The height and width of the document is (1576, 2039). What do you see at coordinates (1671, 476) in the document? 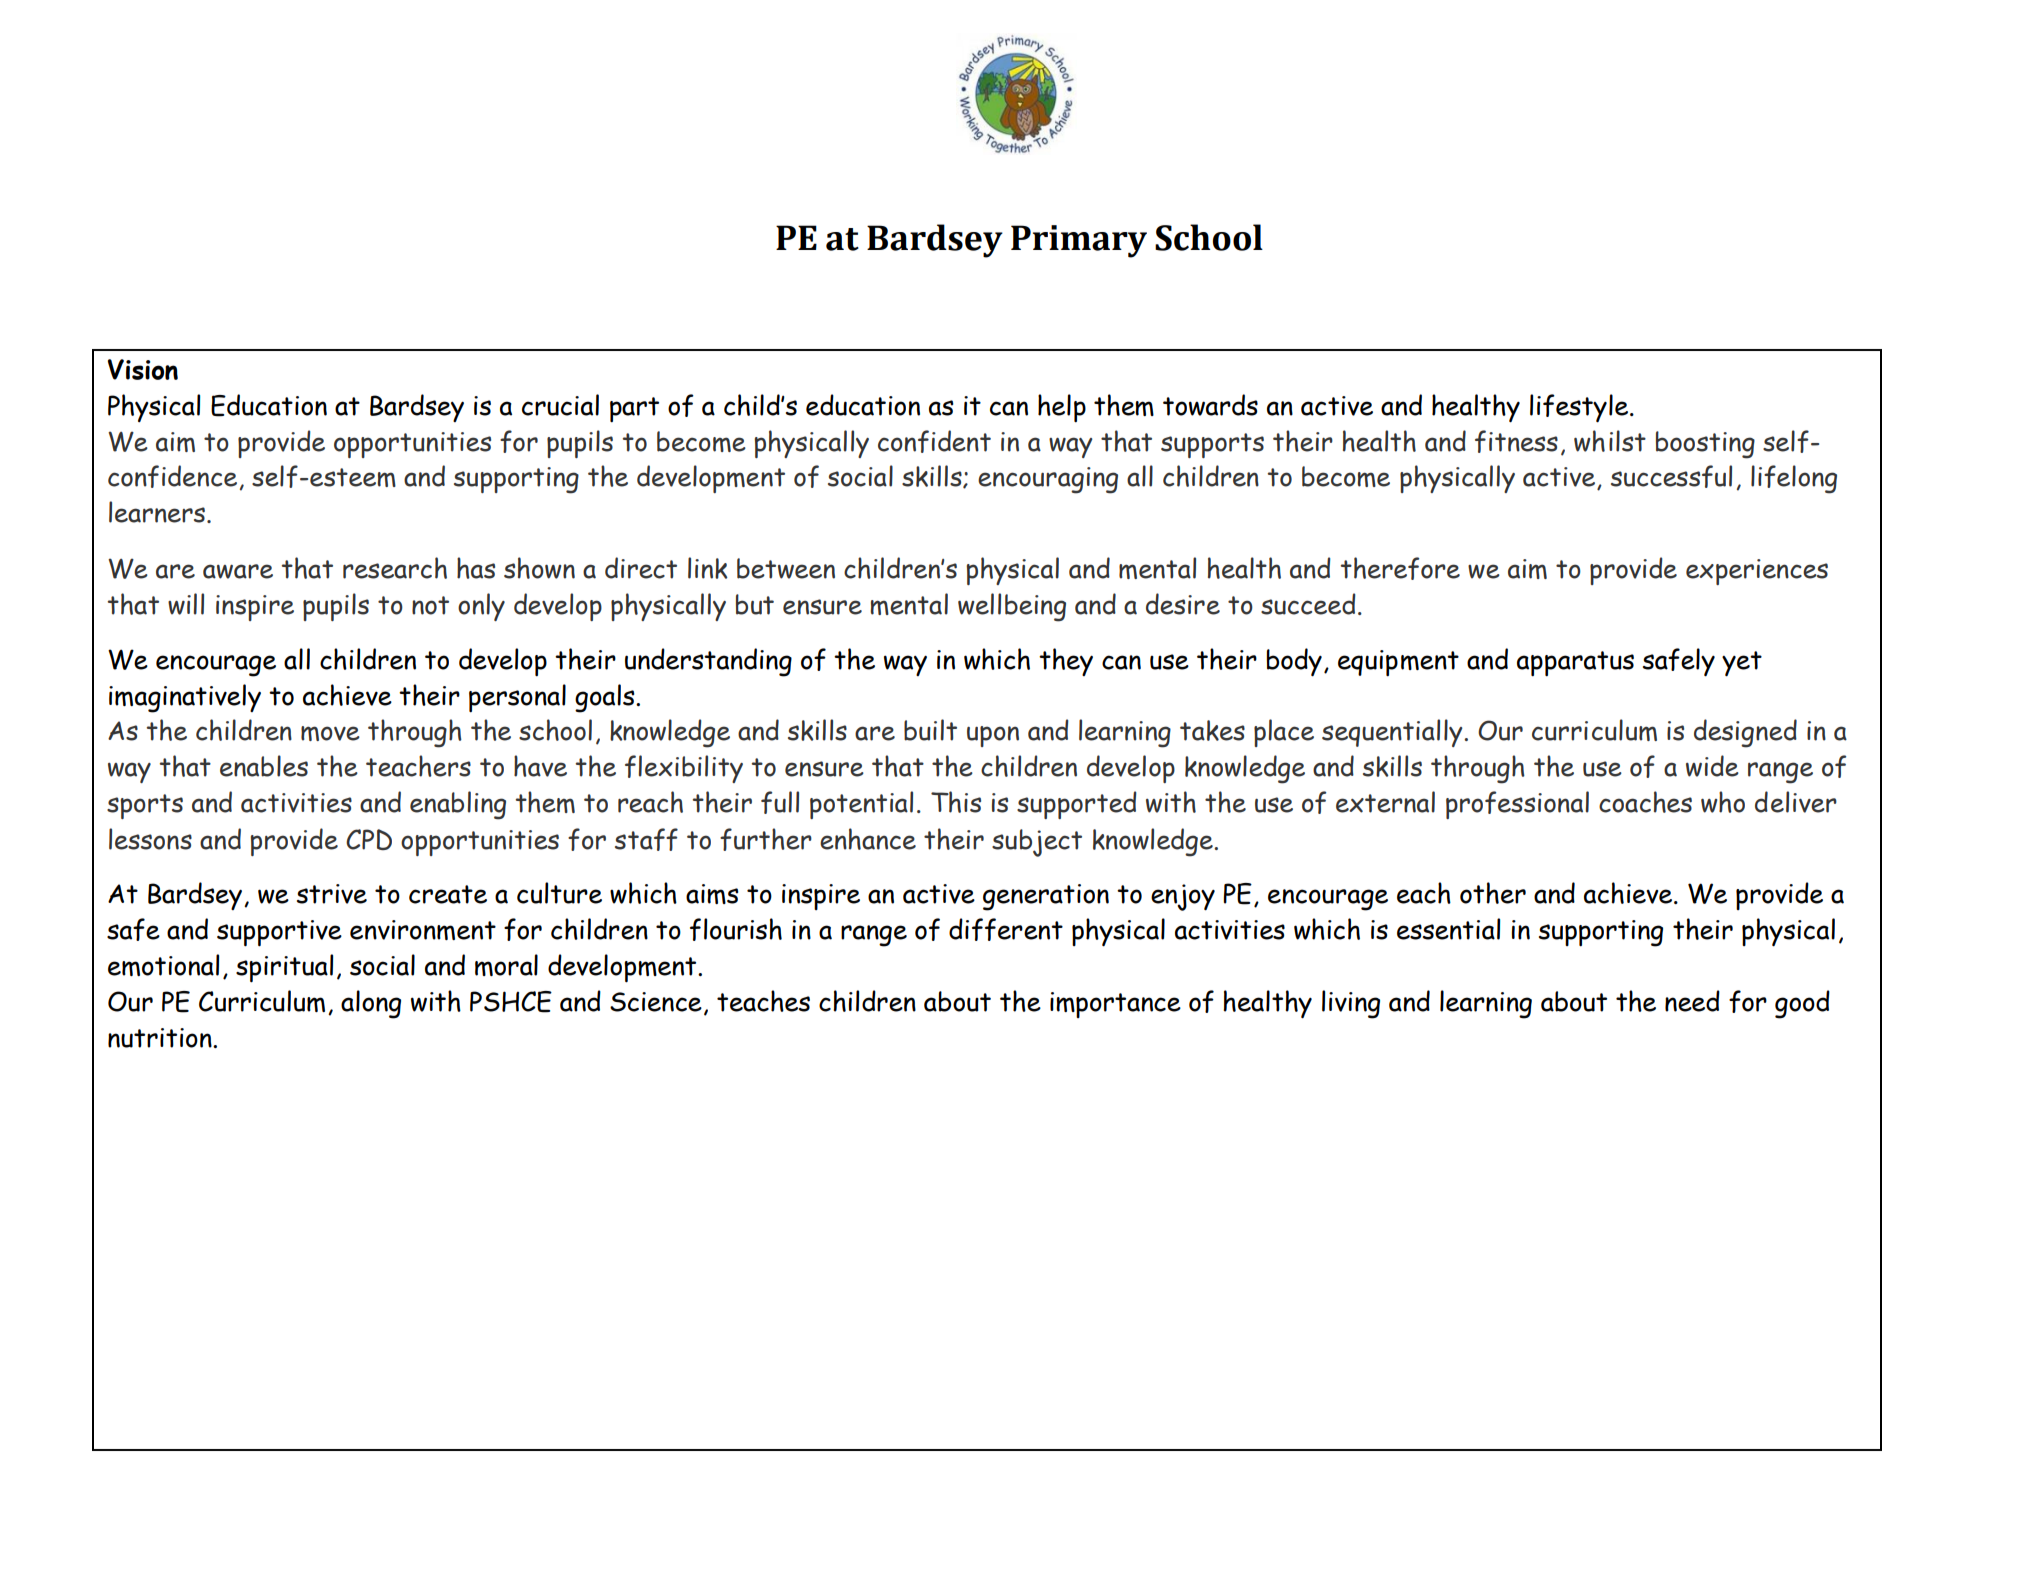
I see `successful` at bounding box center [1671, 476].
